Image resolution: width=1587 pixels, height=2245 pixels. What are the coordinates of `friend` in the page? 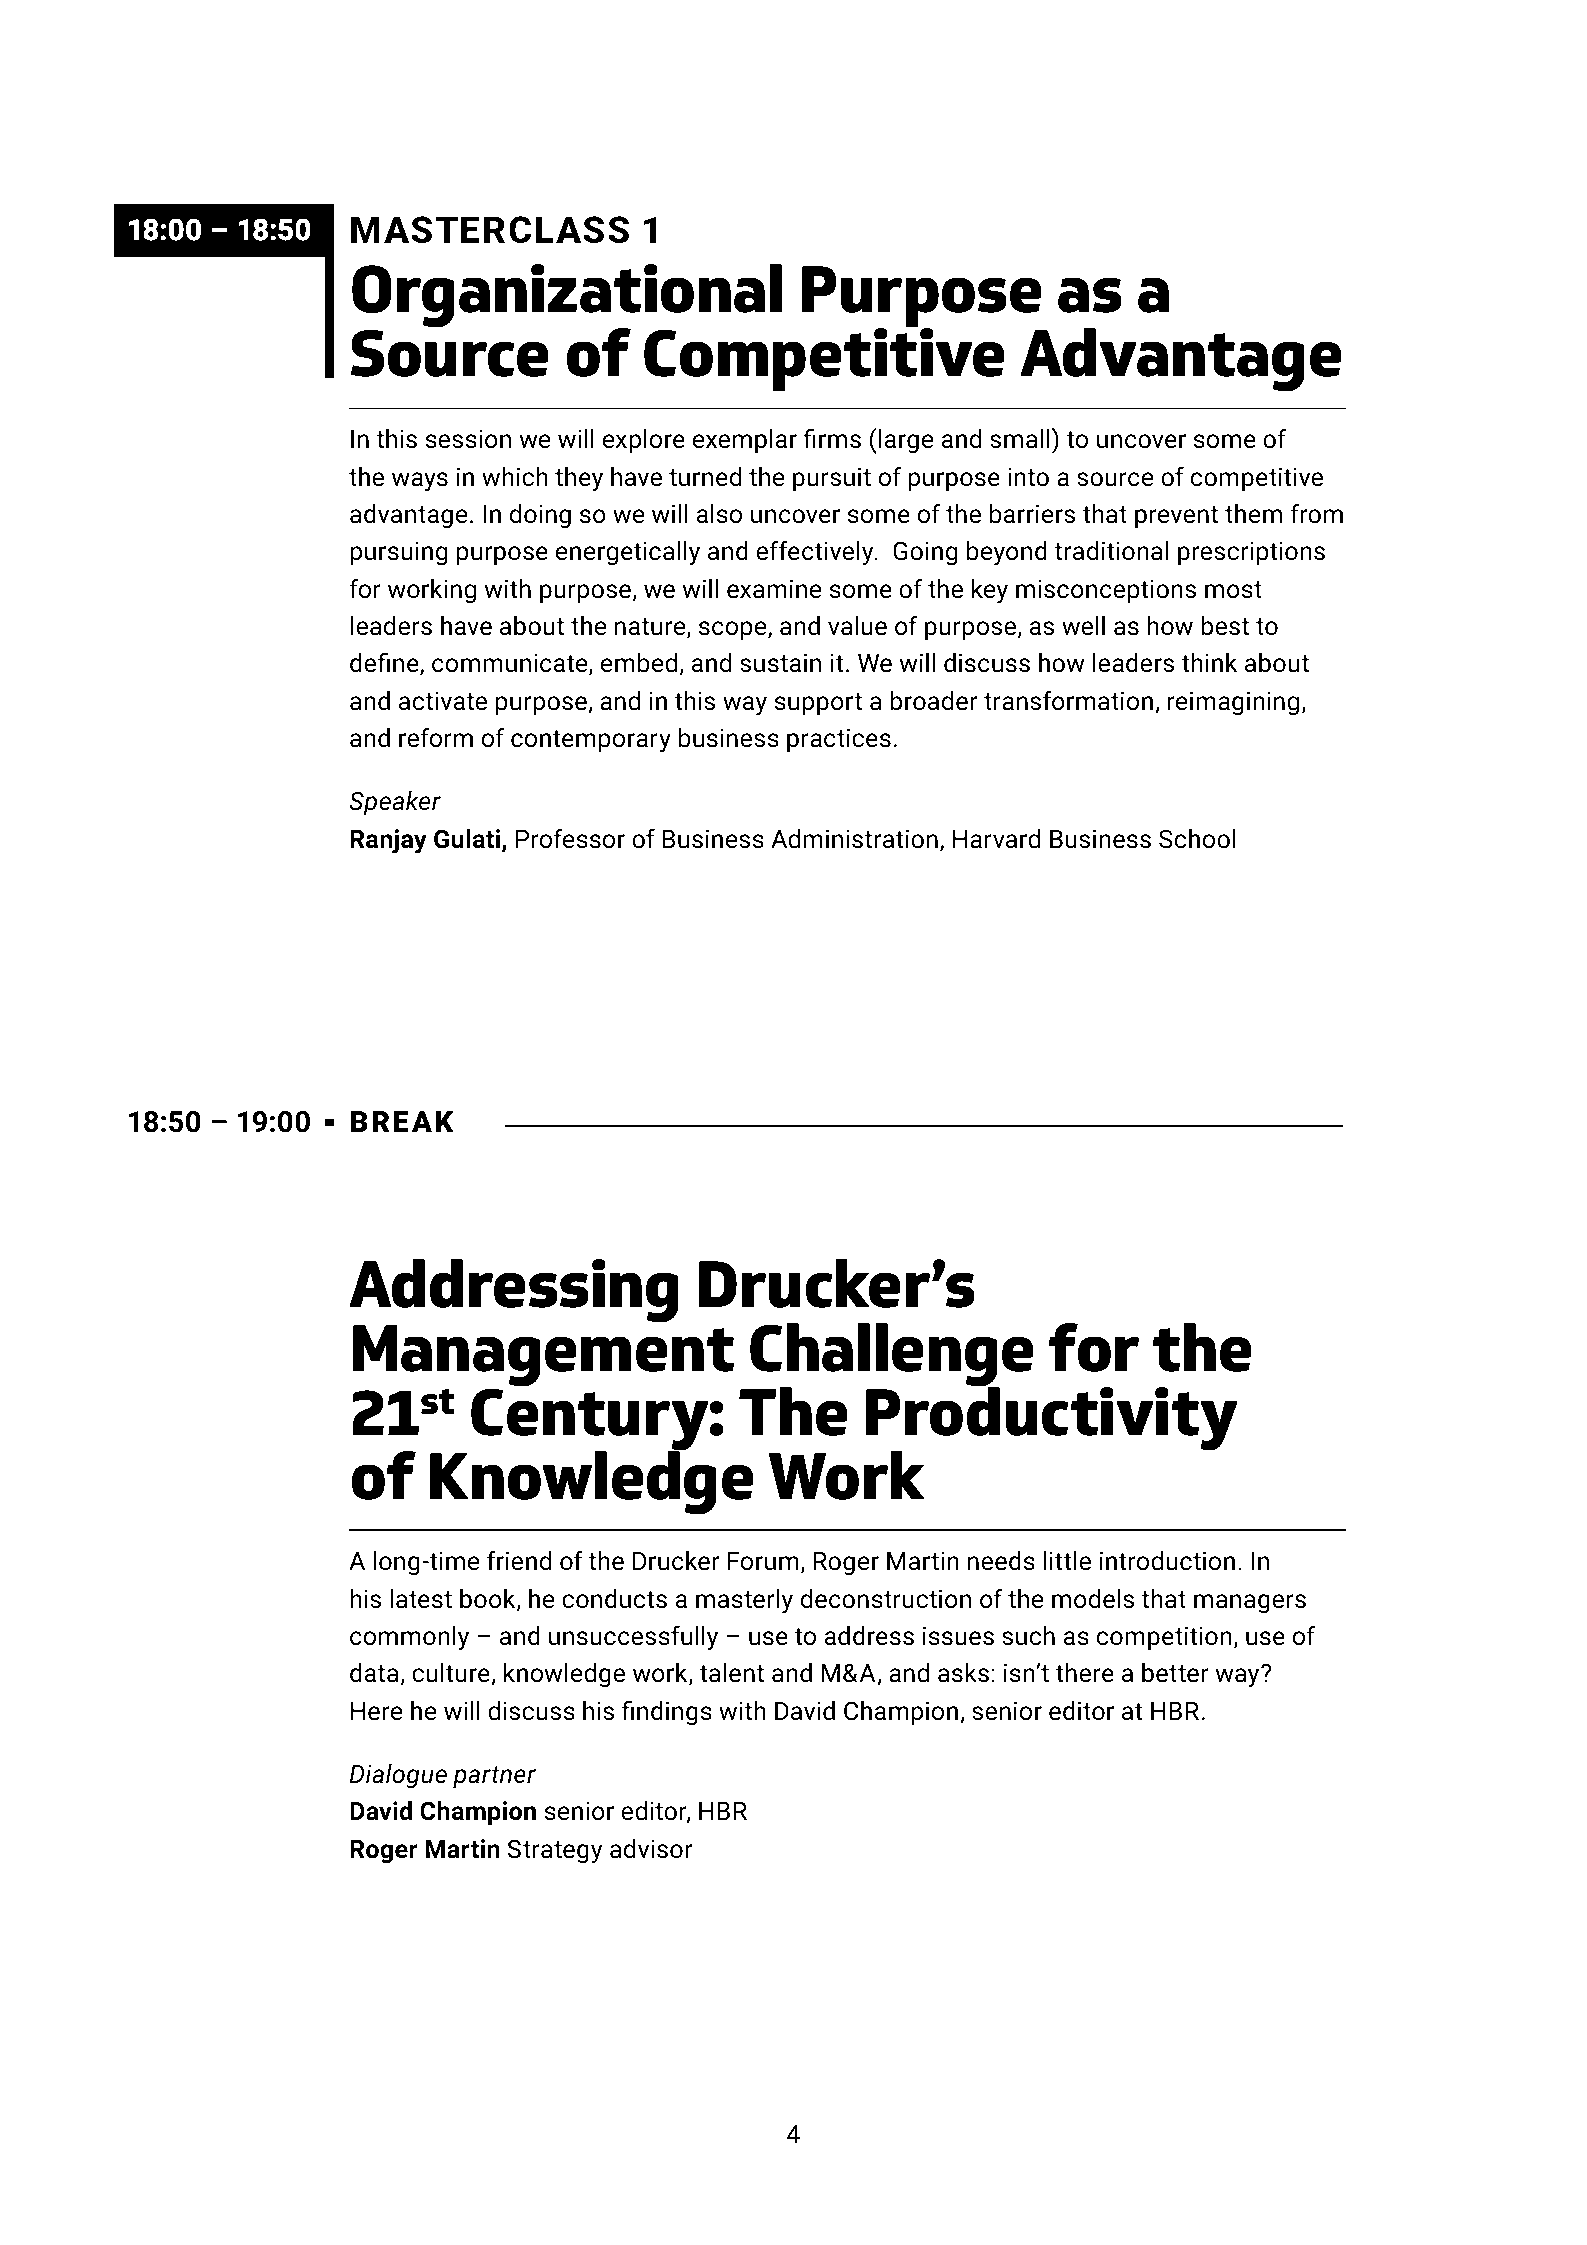 It's located at (519, 1560).
